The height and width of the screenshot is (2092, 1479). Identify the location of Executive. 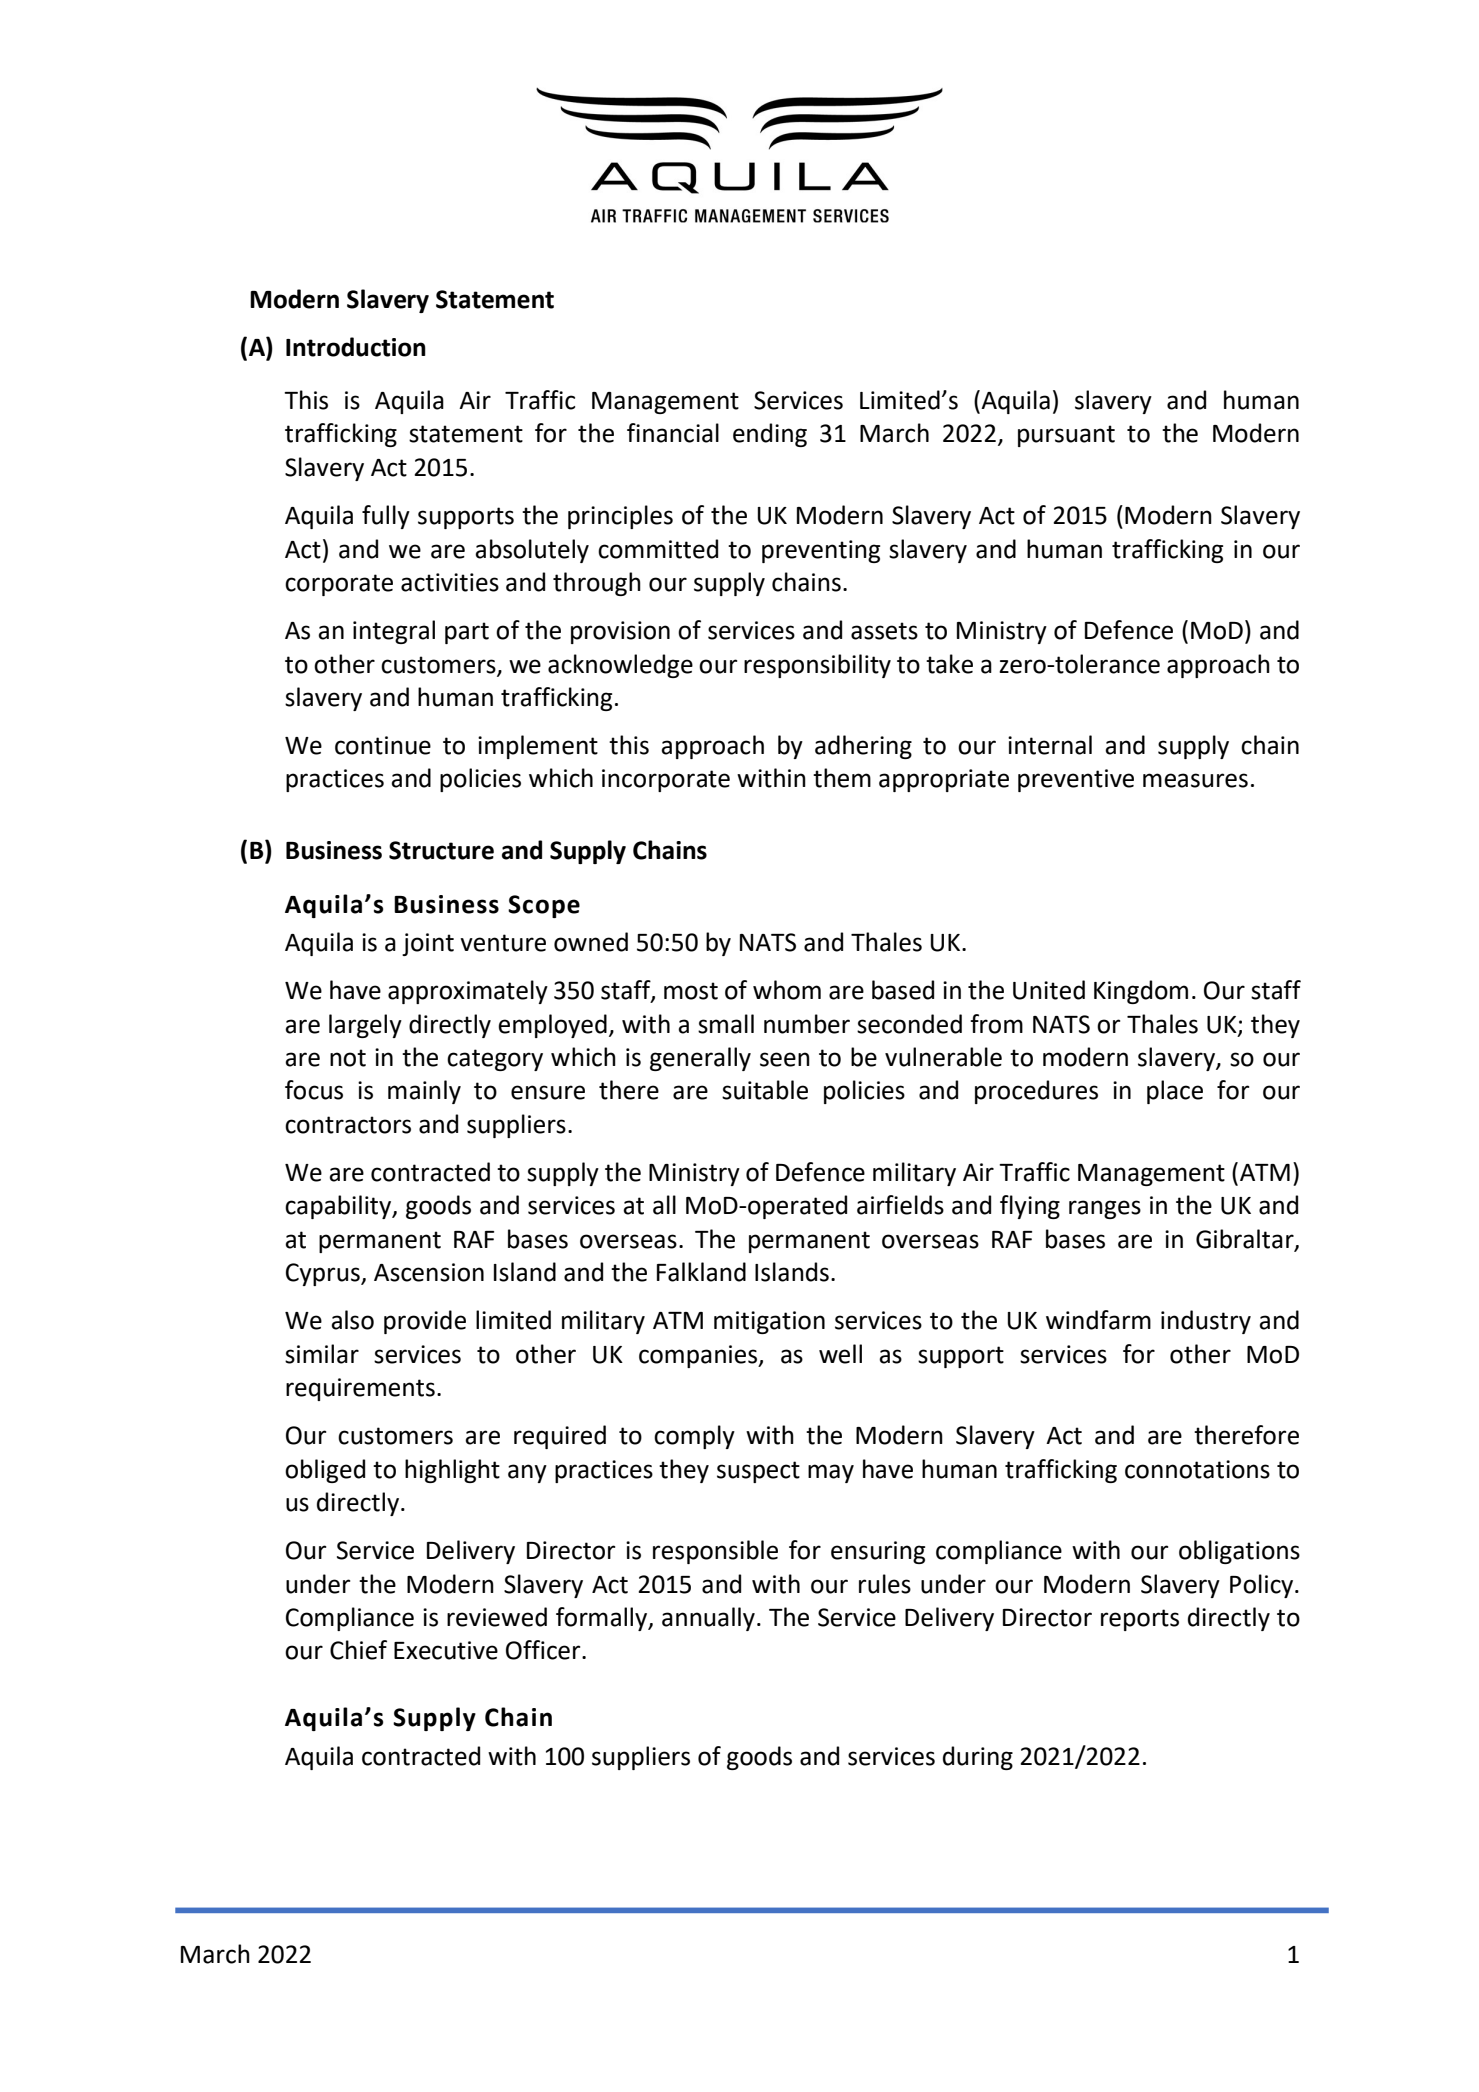
(446, 1650).
